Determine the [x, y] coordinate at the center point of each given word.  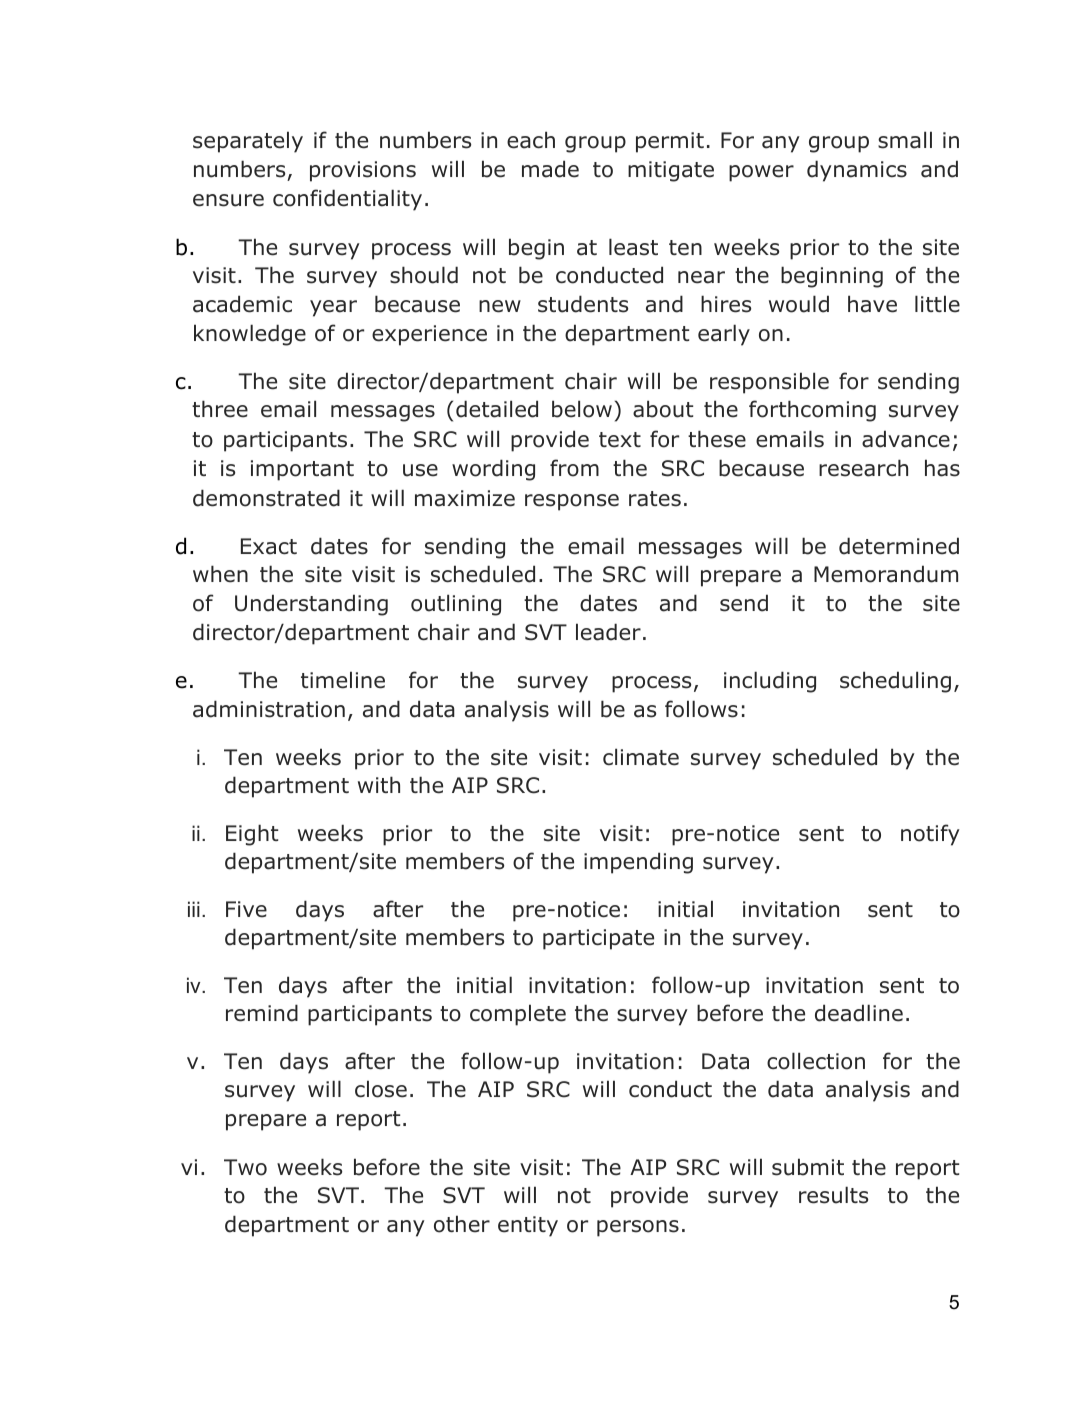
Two [245, 1167]
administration [269, 709]
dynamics [857, 171]
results [833, 1195]
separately [248, 142]
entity [528, 1226]
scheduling [895, 682]
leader [608, 632]
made [550, 169]
